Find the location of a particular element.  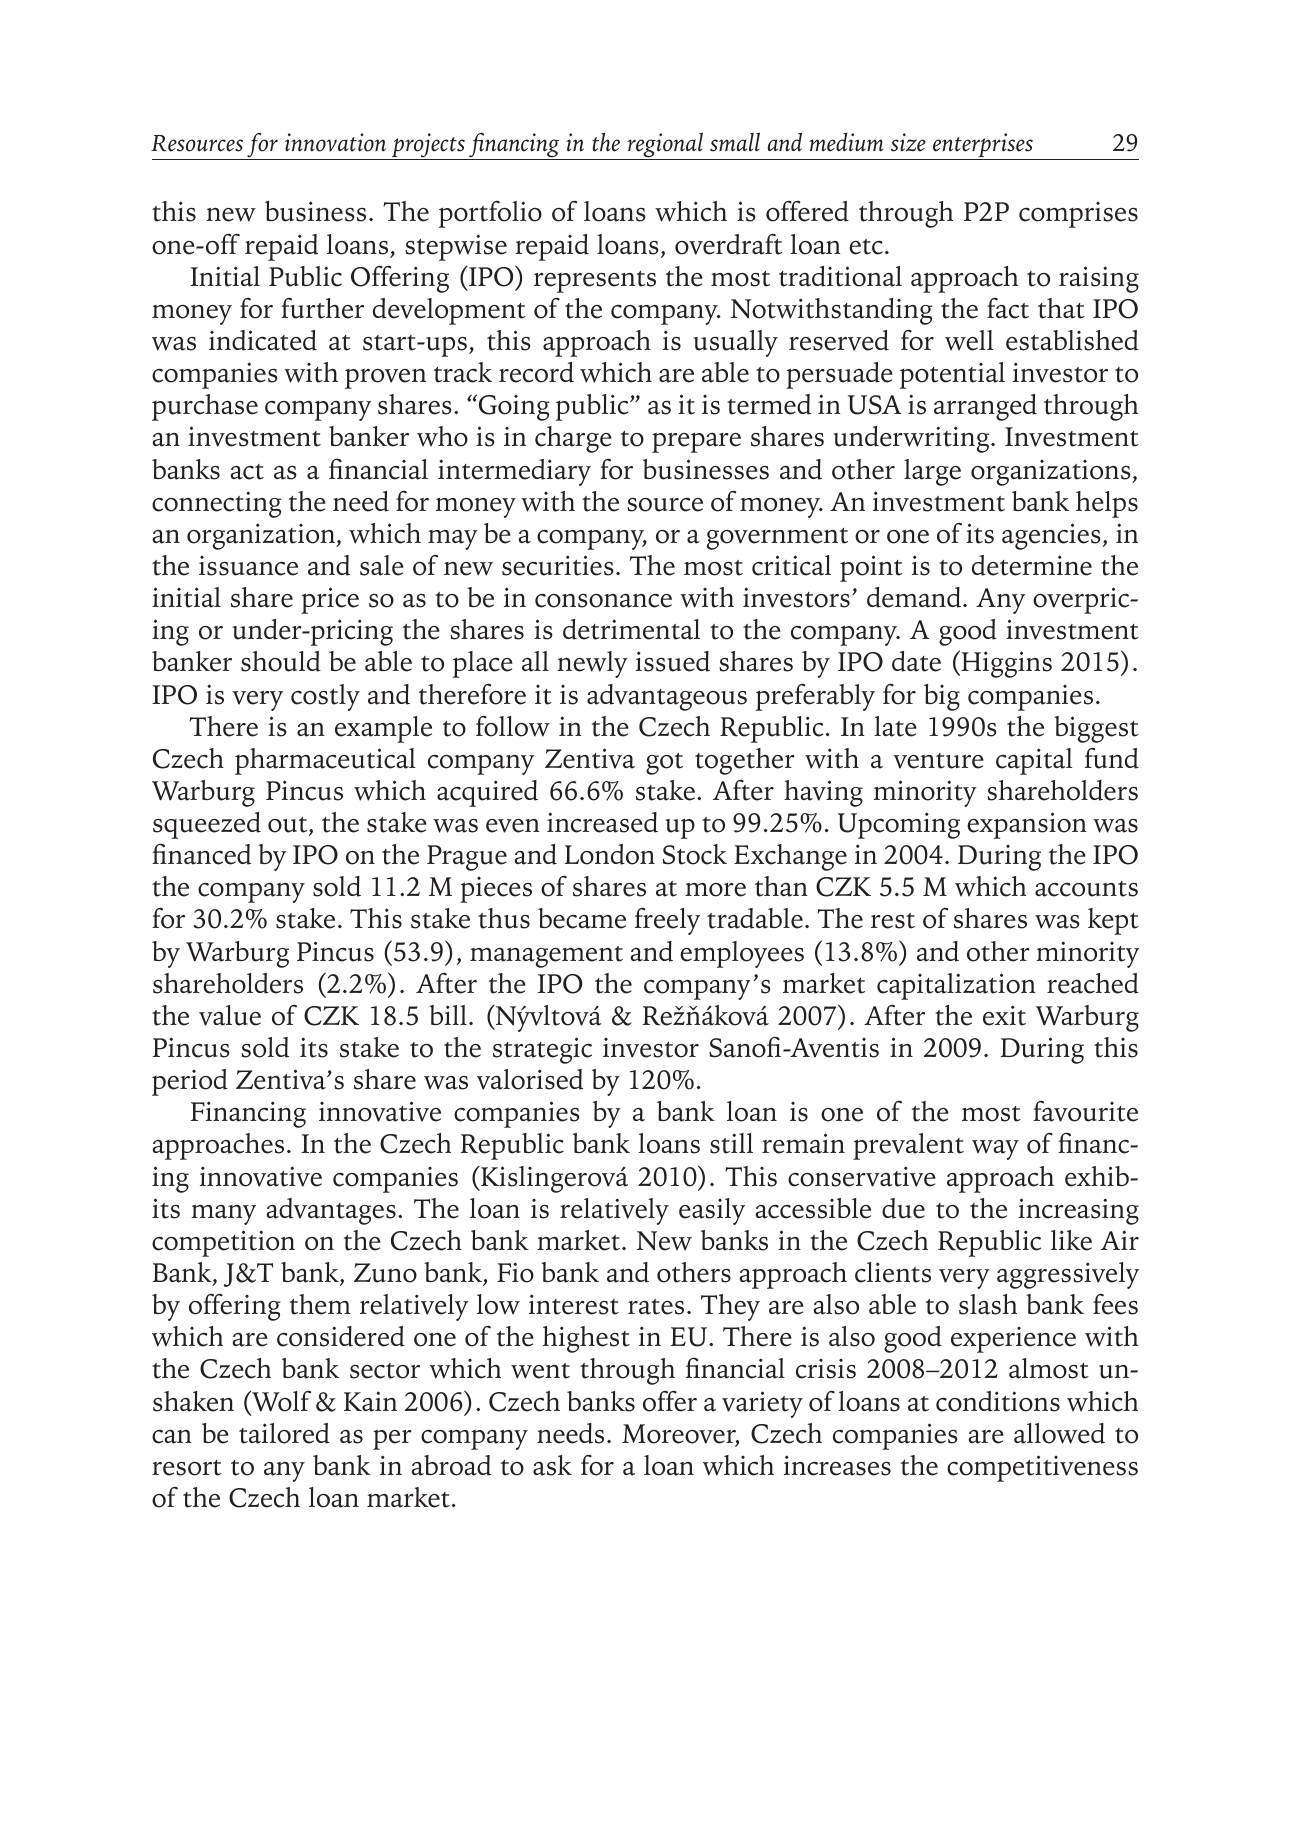

exit is located at coordinates (1004, 1015).
